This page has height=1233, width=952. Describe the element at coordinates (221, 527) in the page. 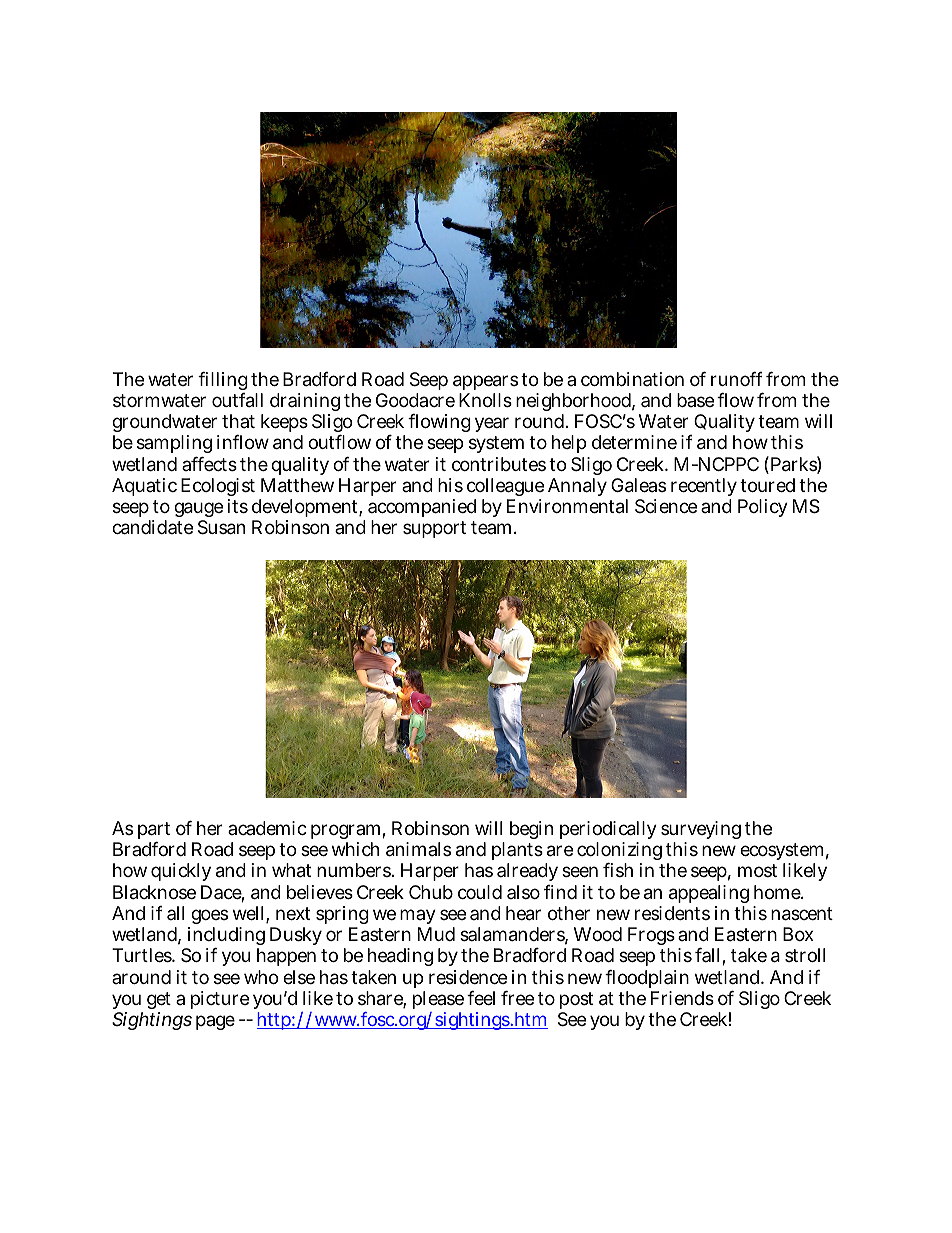

I see `Susan` at that location.
